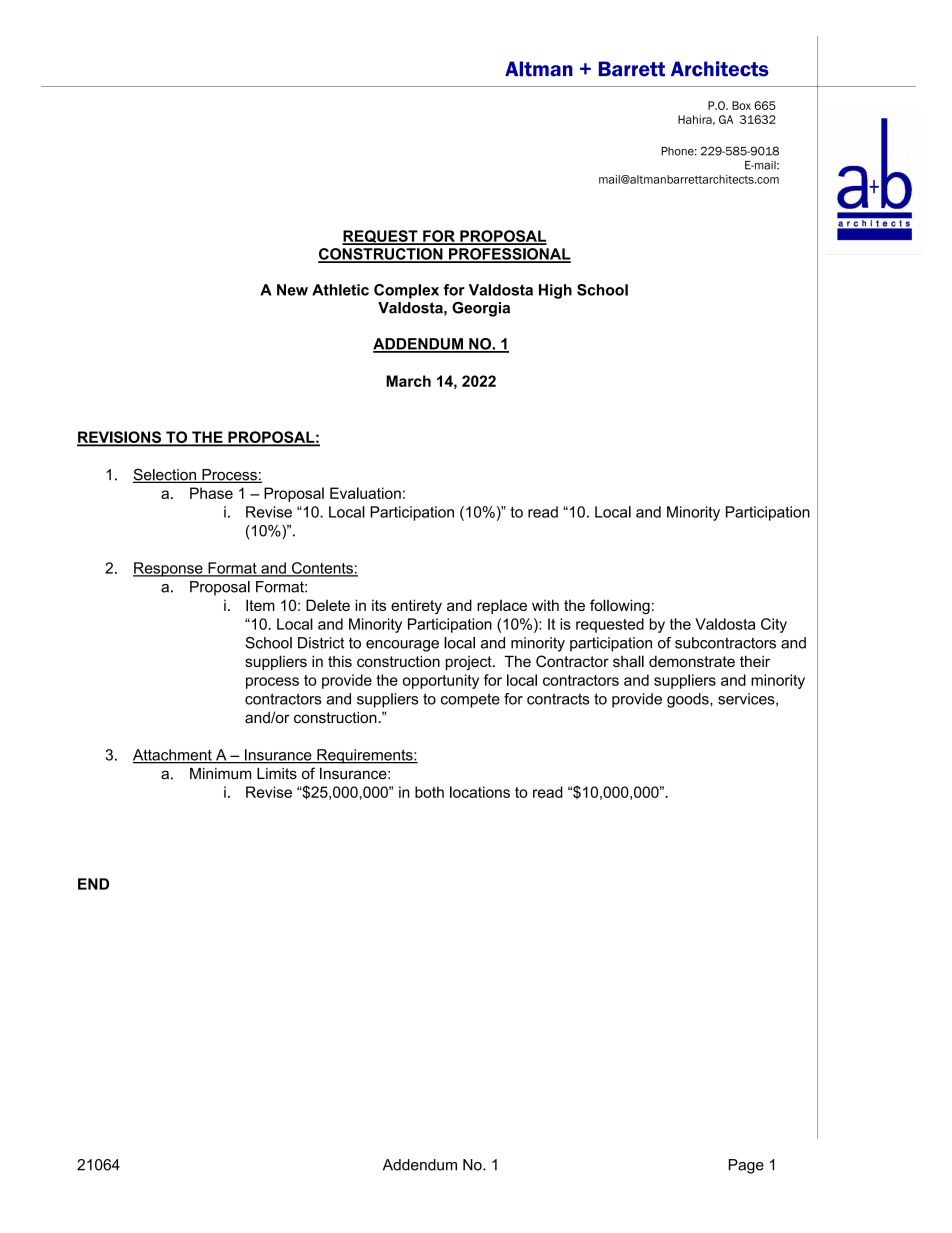 This screenshot has width=952, height=1233. What do you see at coordinates (292, 290) in the screenshot?
I see `New` at bounding box center [292, 290].
